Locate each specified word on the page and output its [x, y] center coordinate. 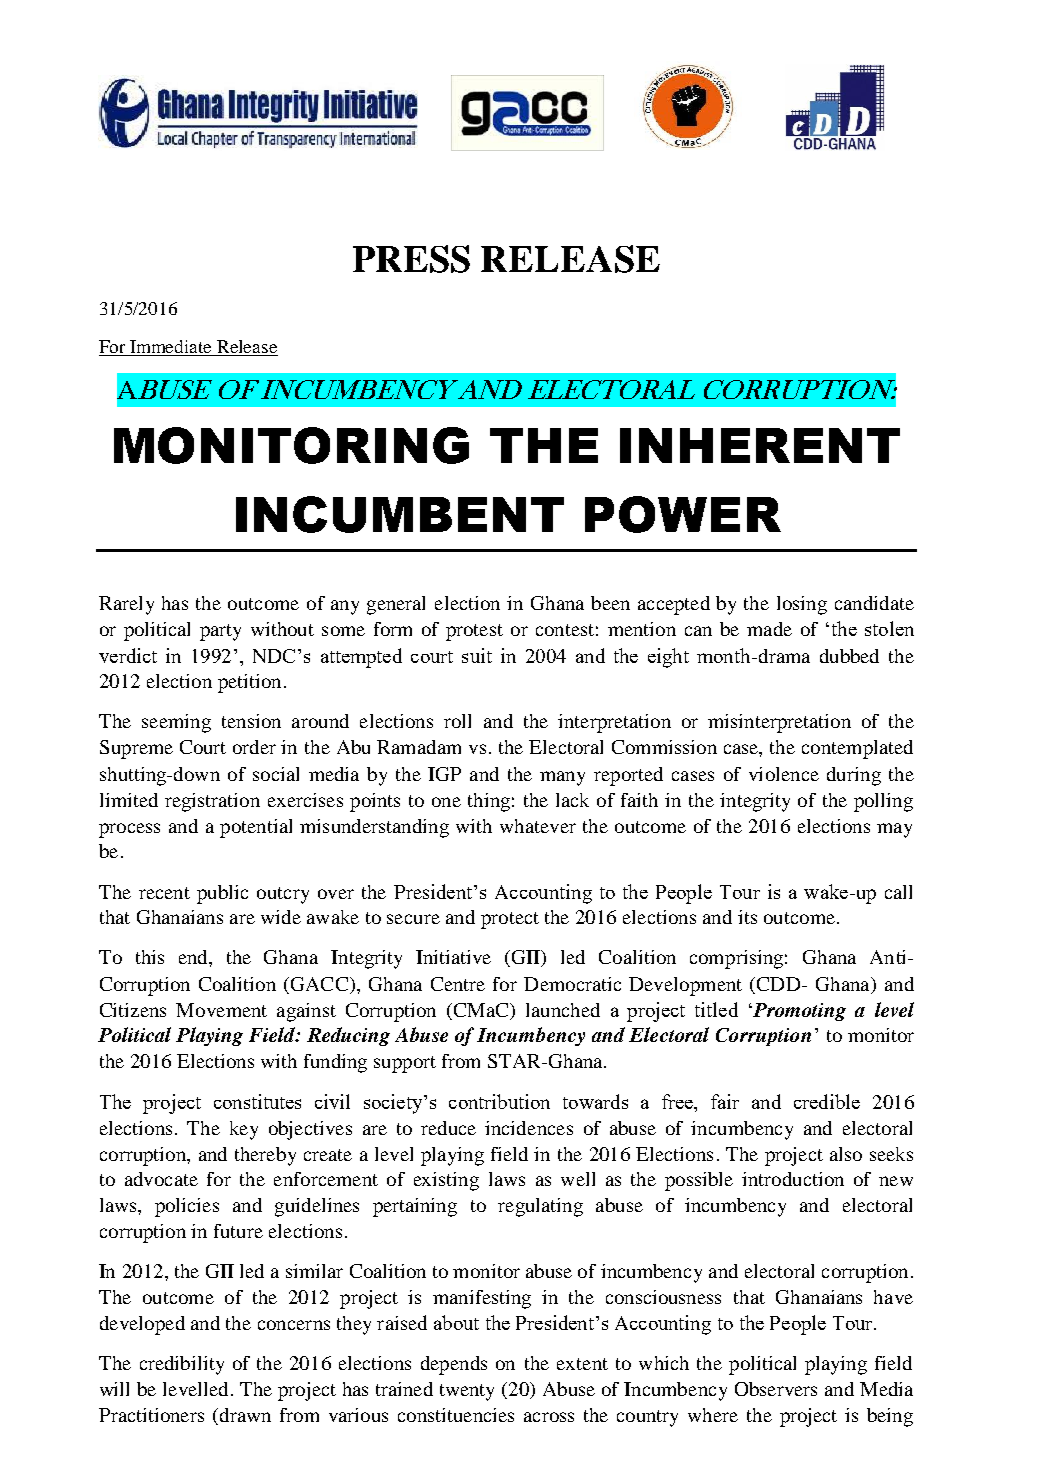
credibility [182, 1365]
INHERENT [760, 445]
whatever [538, 826]
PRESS [411, 259]
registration [212, 802]
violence [784, 774]
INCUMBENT [400, 514]
